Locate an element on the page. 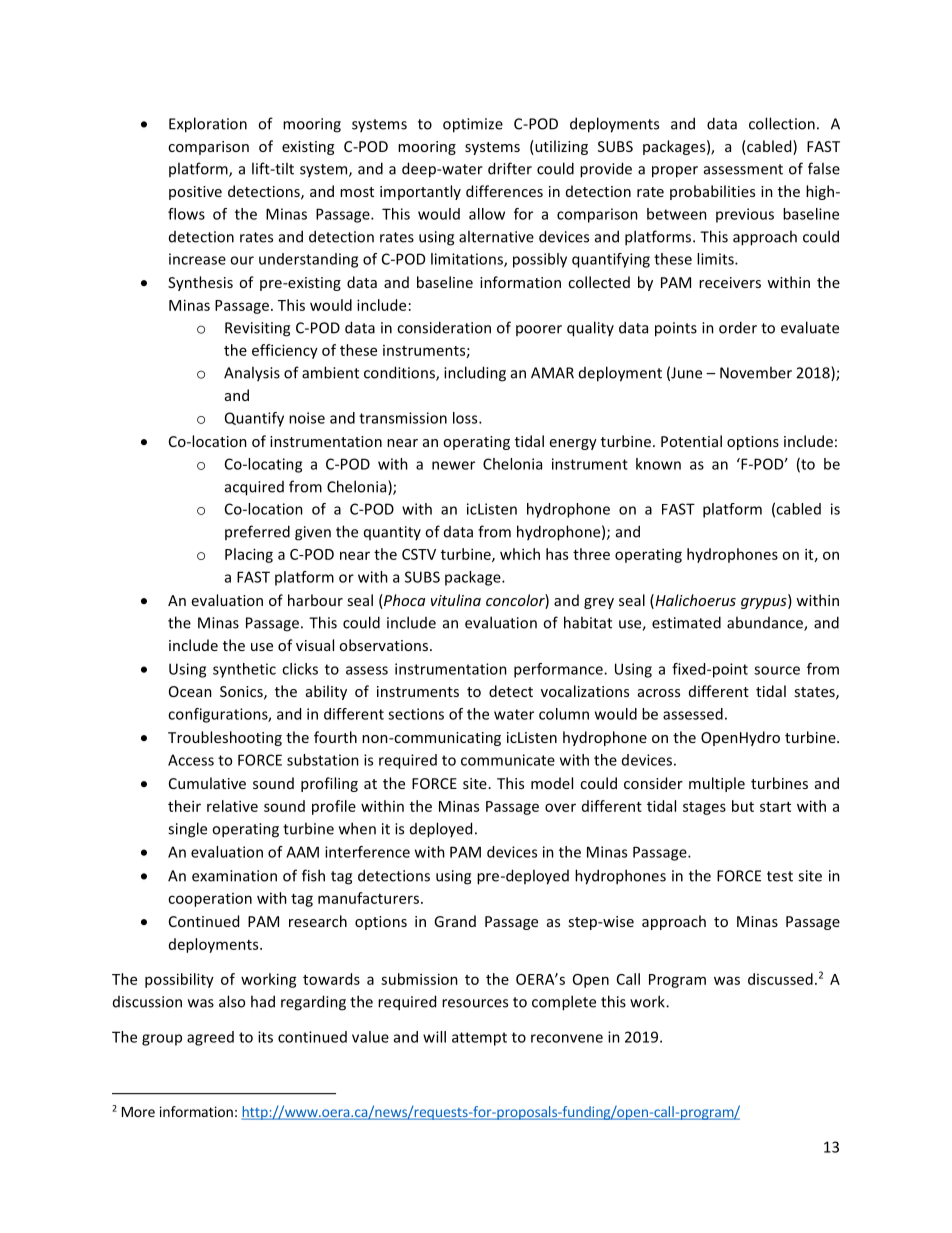 This page has height=1233, width=952. synthetic is located at coordinates (244, 670).
